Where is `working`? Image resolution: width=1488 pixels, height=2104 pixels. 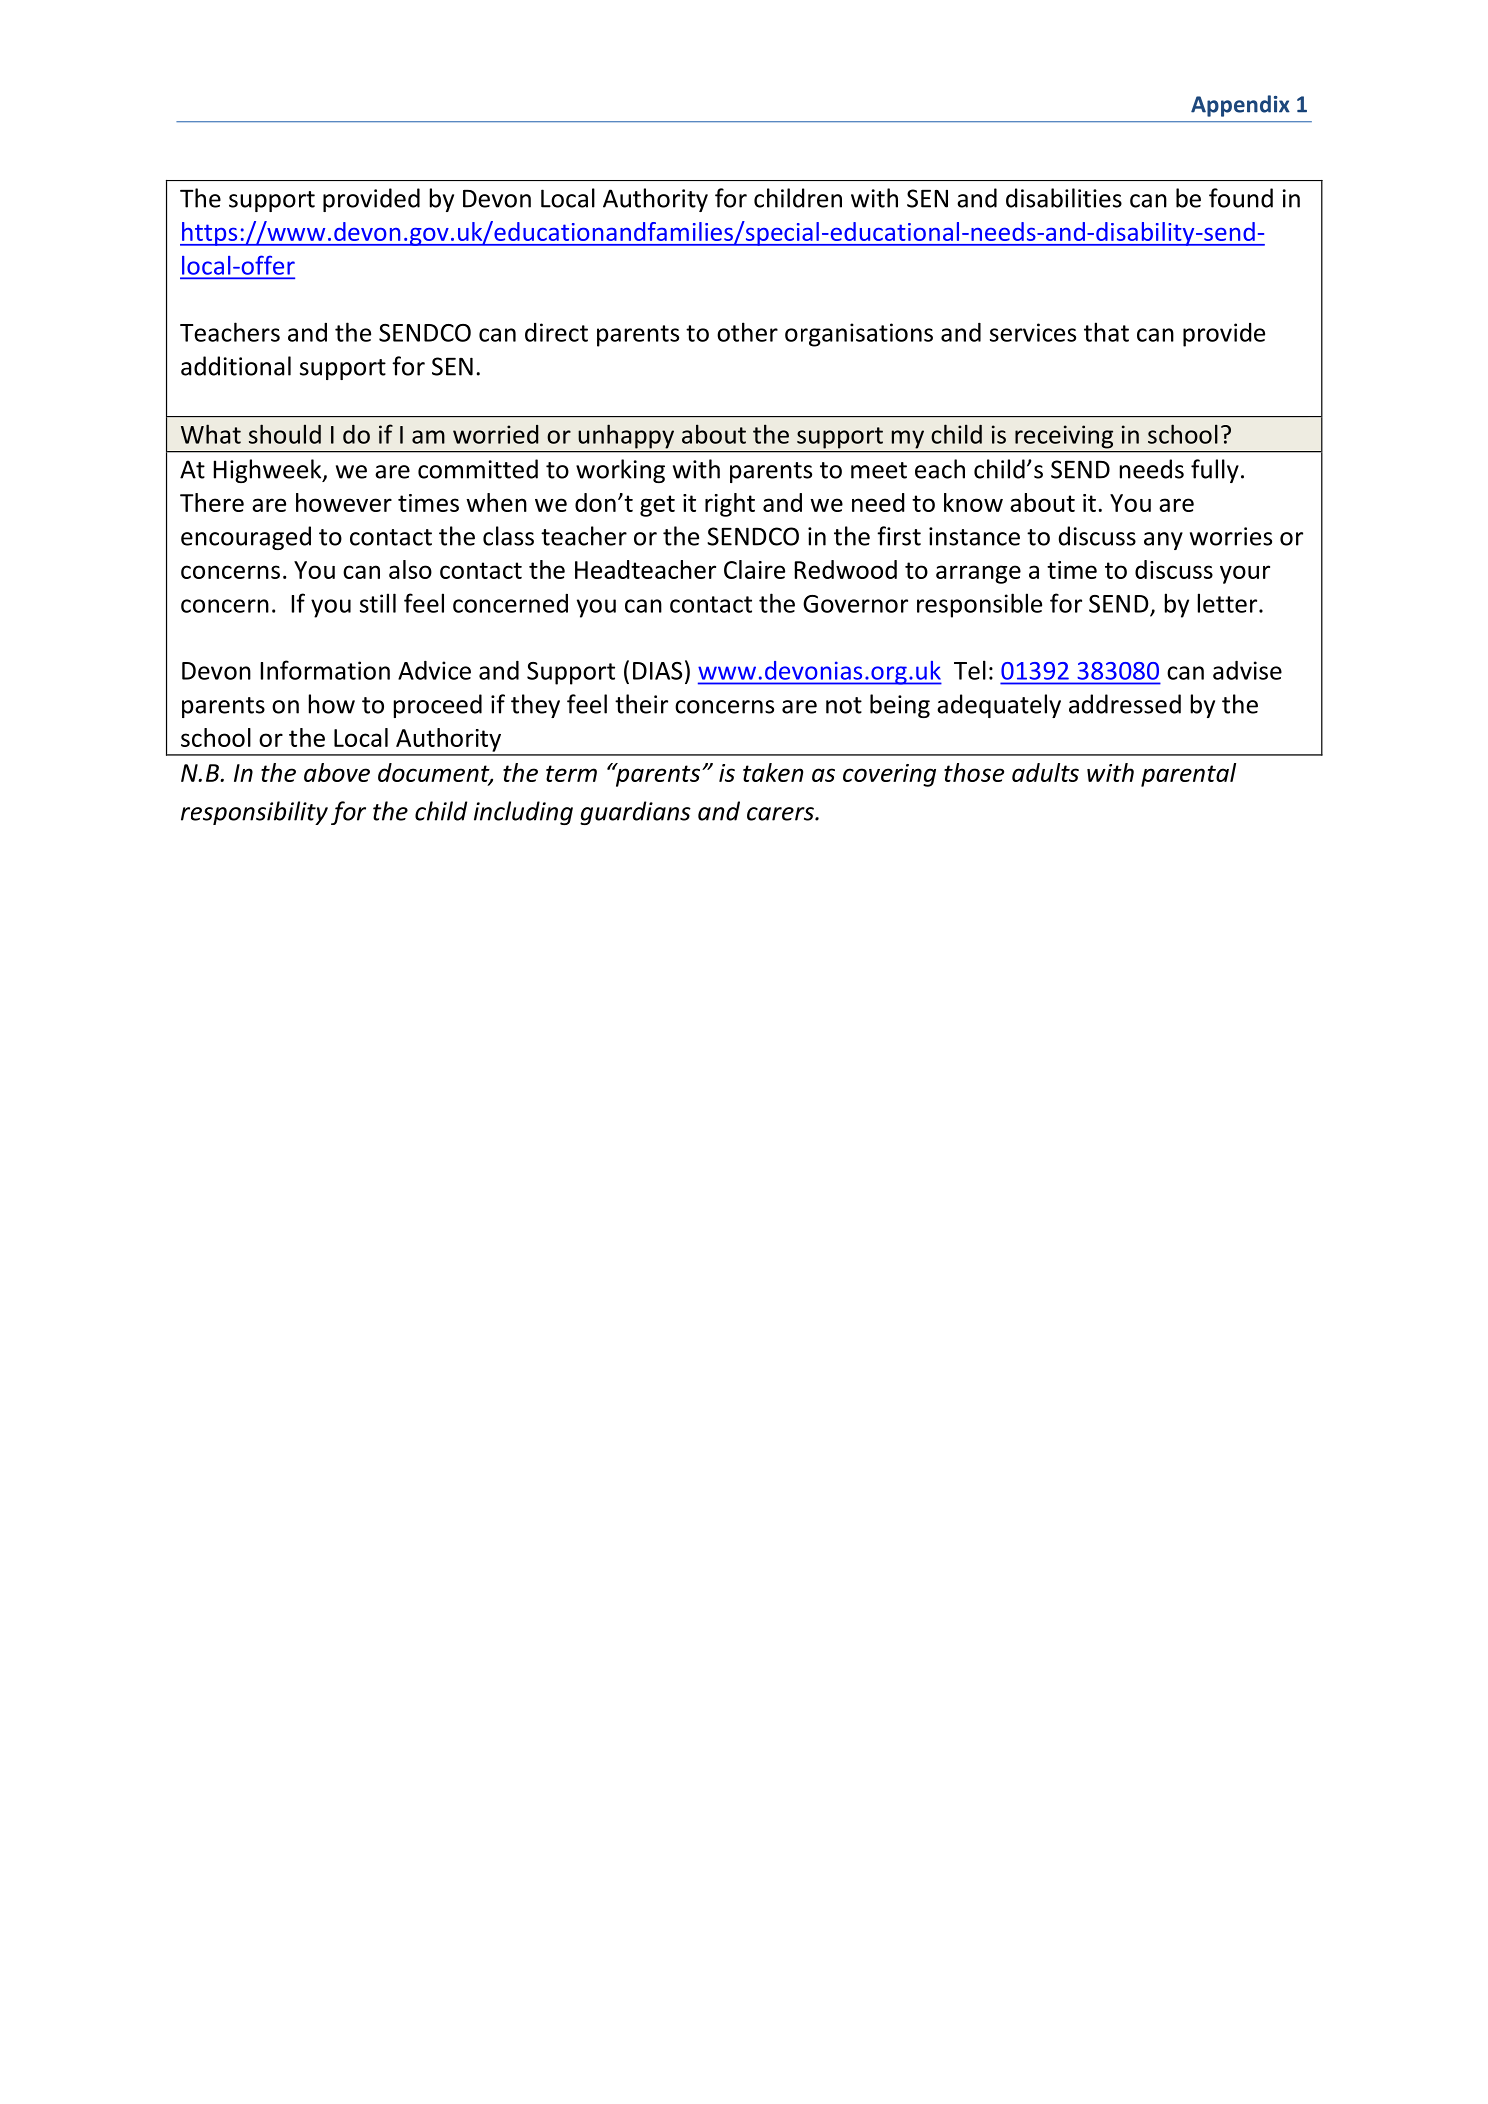
working is located at coordinates (620, 471).
